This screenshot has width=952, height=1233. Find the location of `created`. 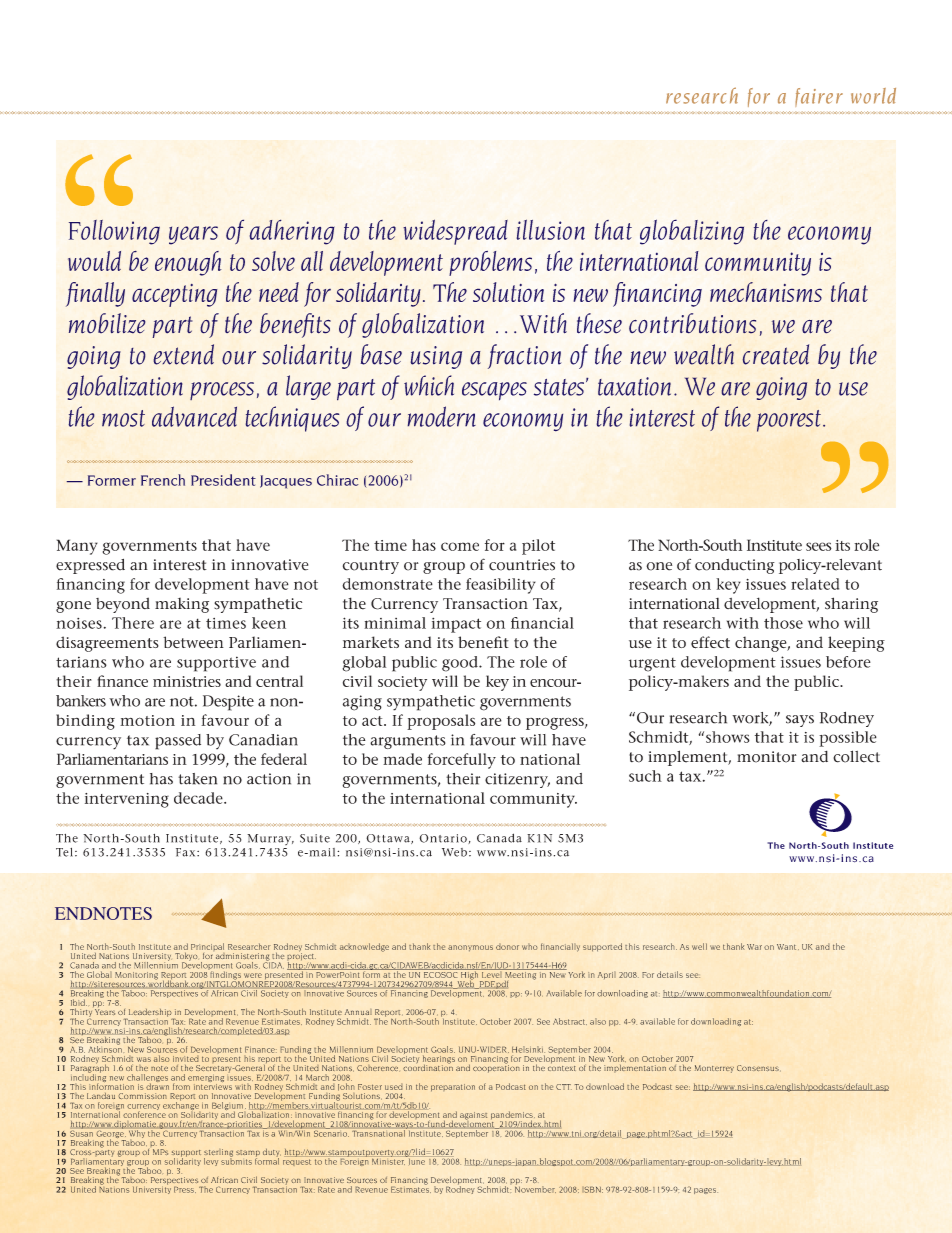

created is located at coordinates (775, 354).
